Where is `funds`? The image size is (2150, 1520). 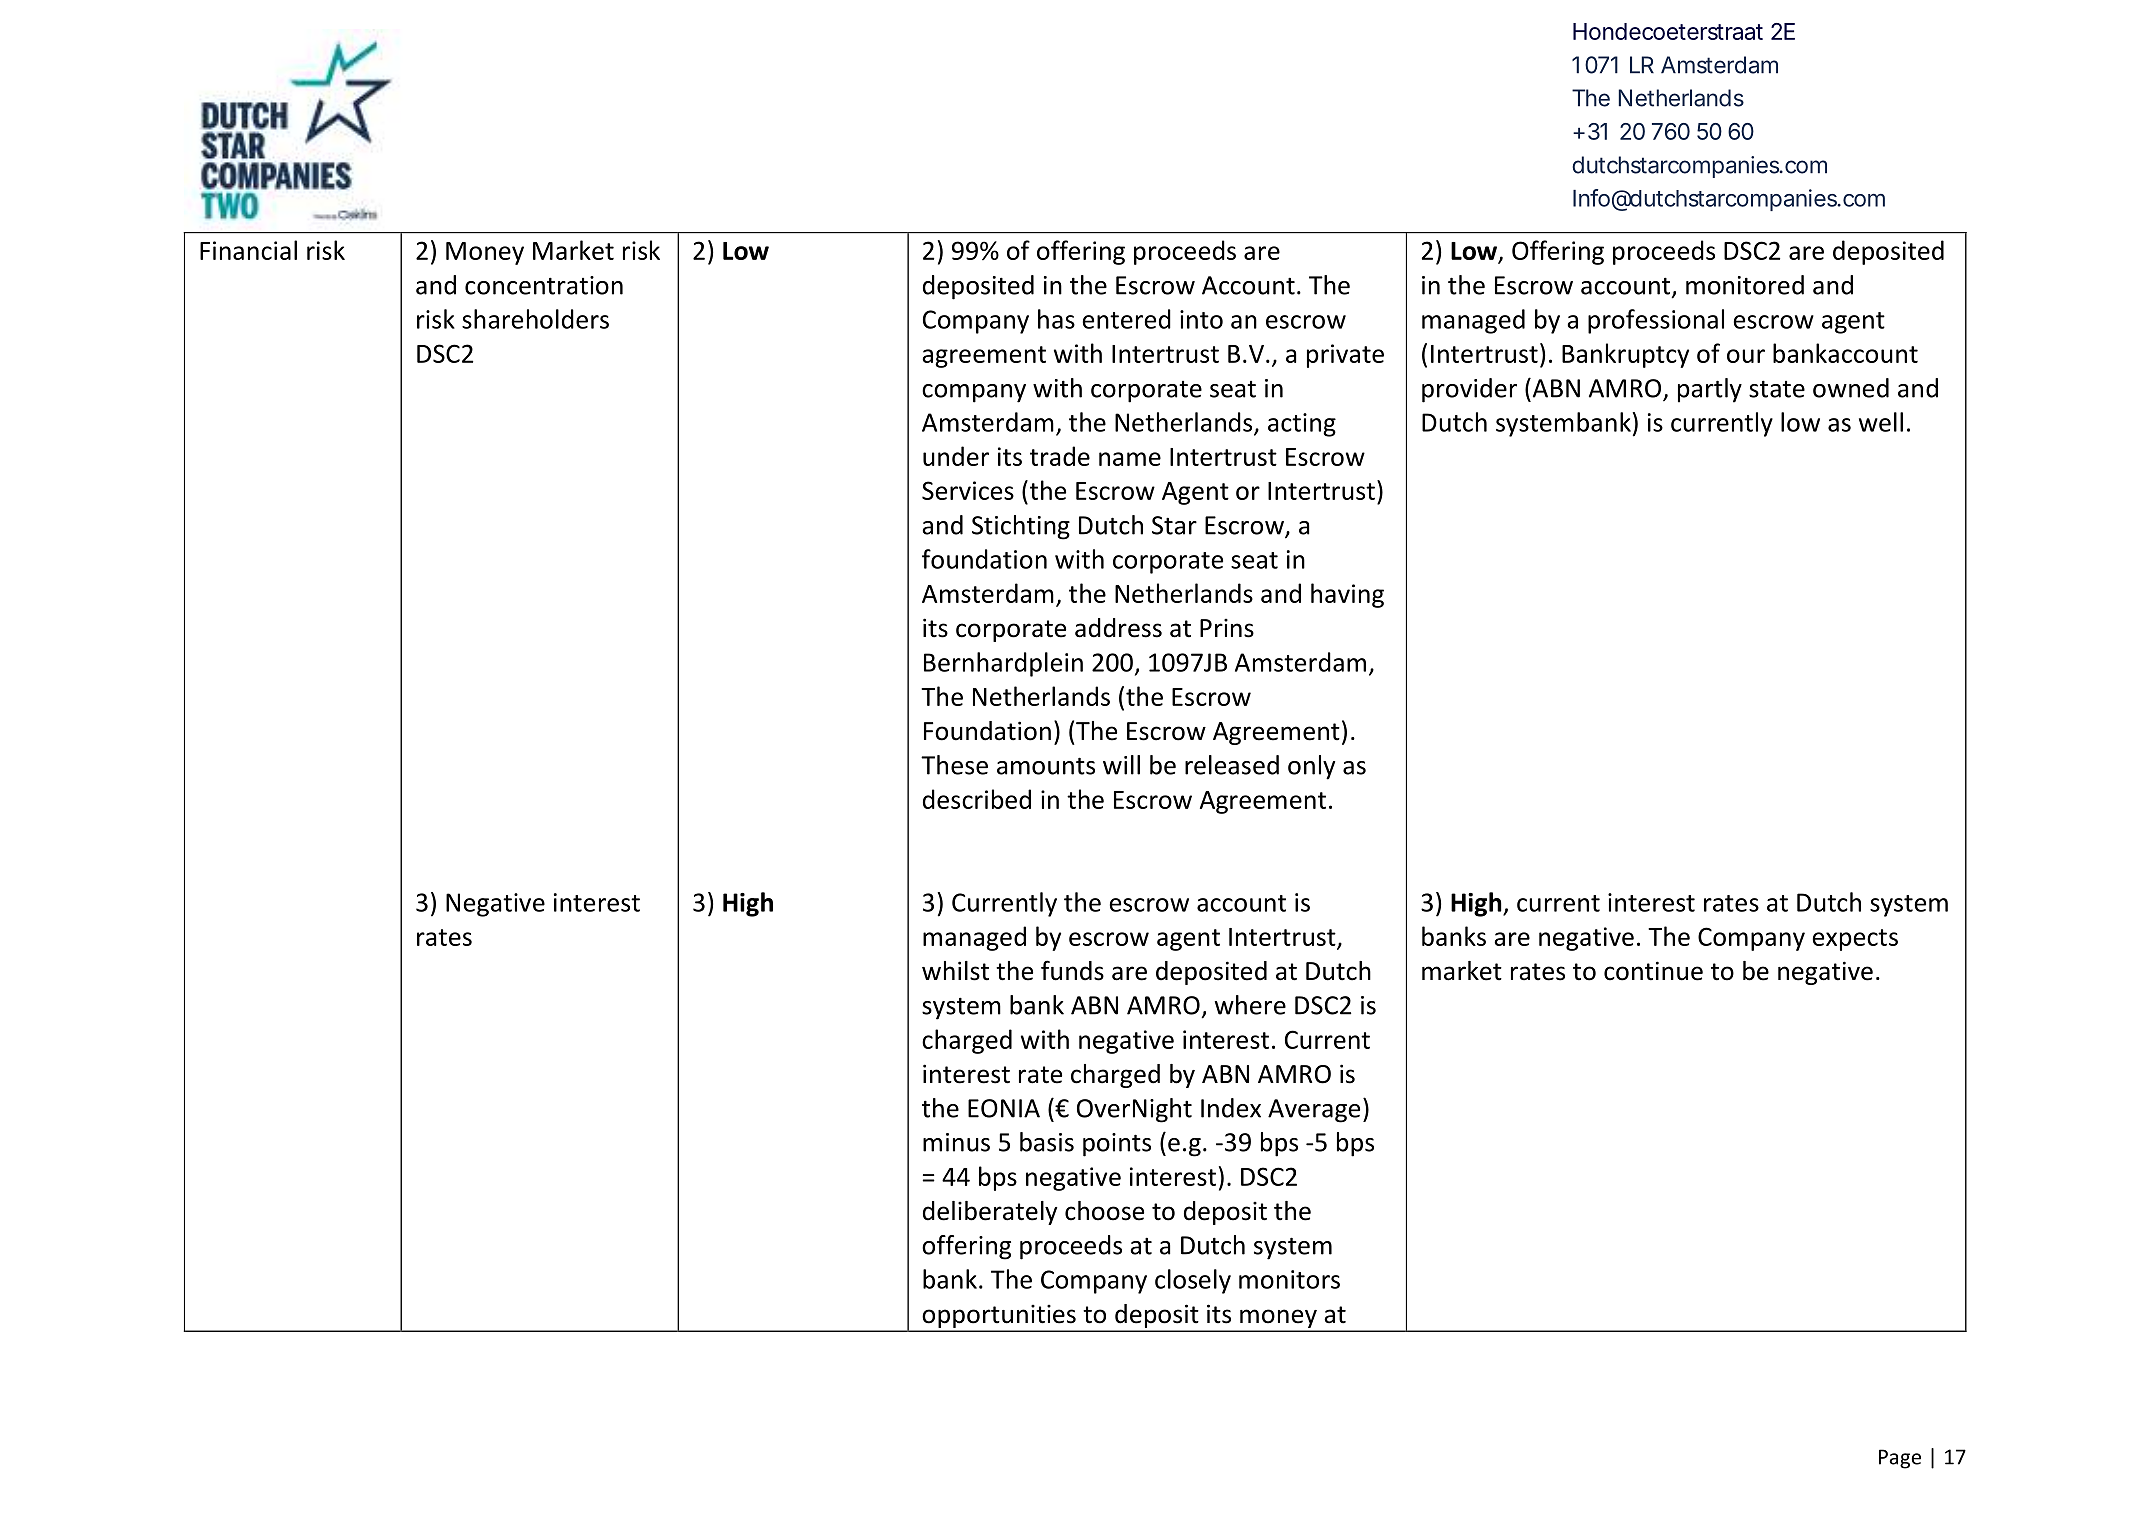 funds is located at coordinates (1072, 970).
